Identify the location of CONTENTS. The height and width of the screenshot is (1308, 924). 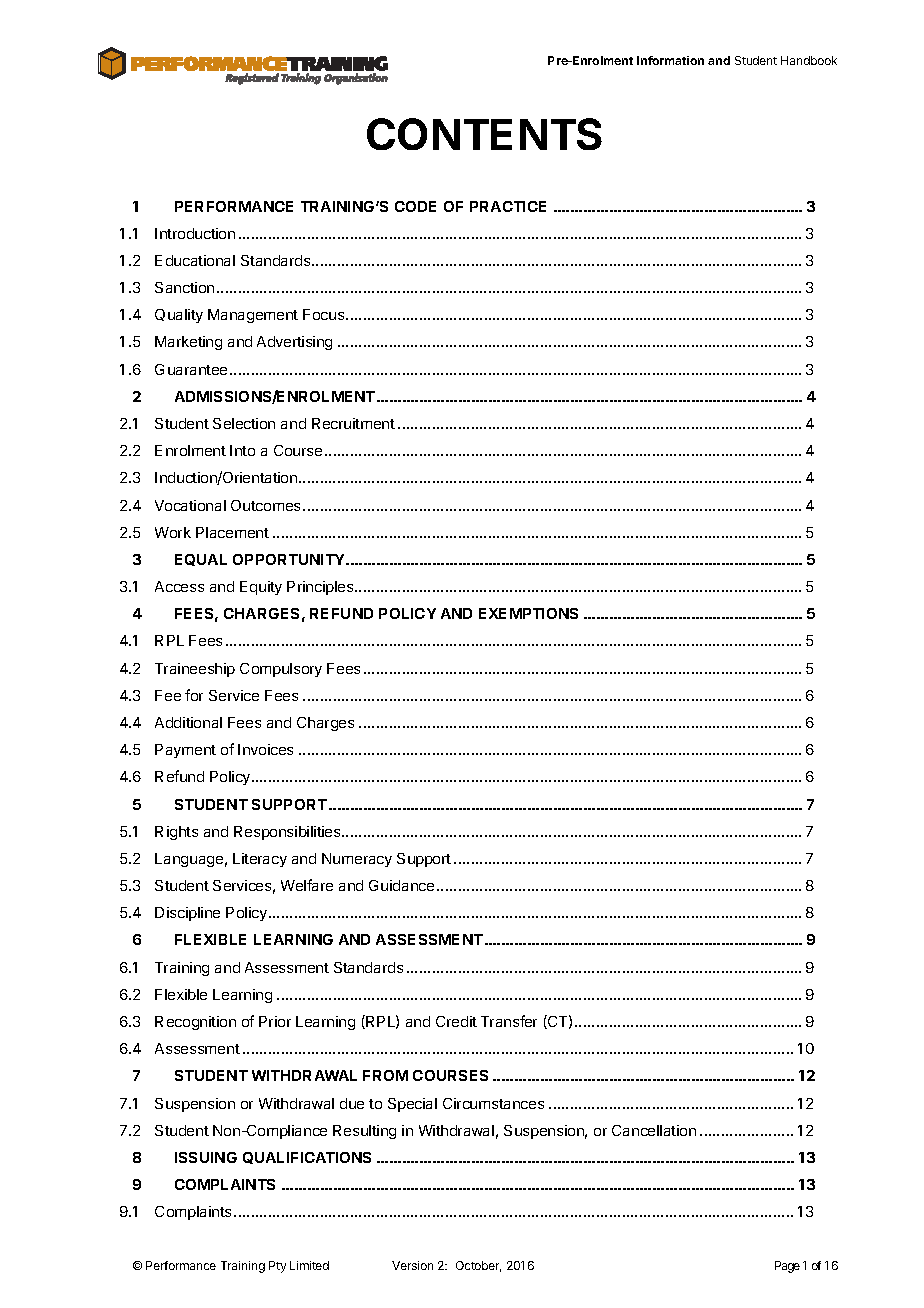
(484, 134).
